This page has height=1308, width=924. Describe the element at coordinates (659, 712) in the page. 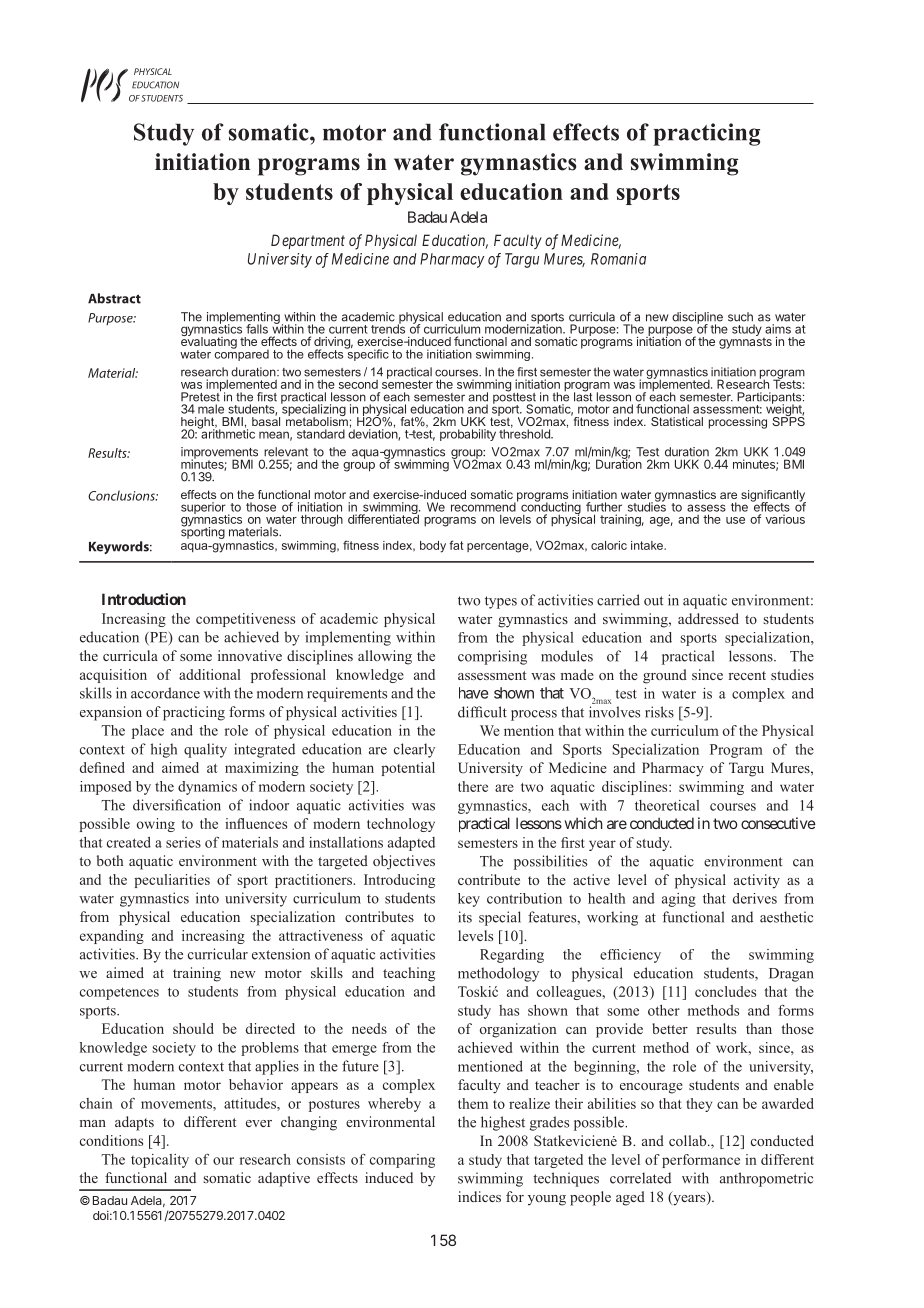

I see `risks` at that location.
